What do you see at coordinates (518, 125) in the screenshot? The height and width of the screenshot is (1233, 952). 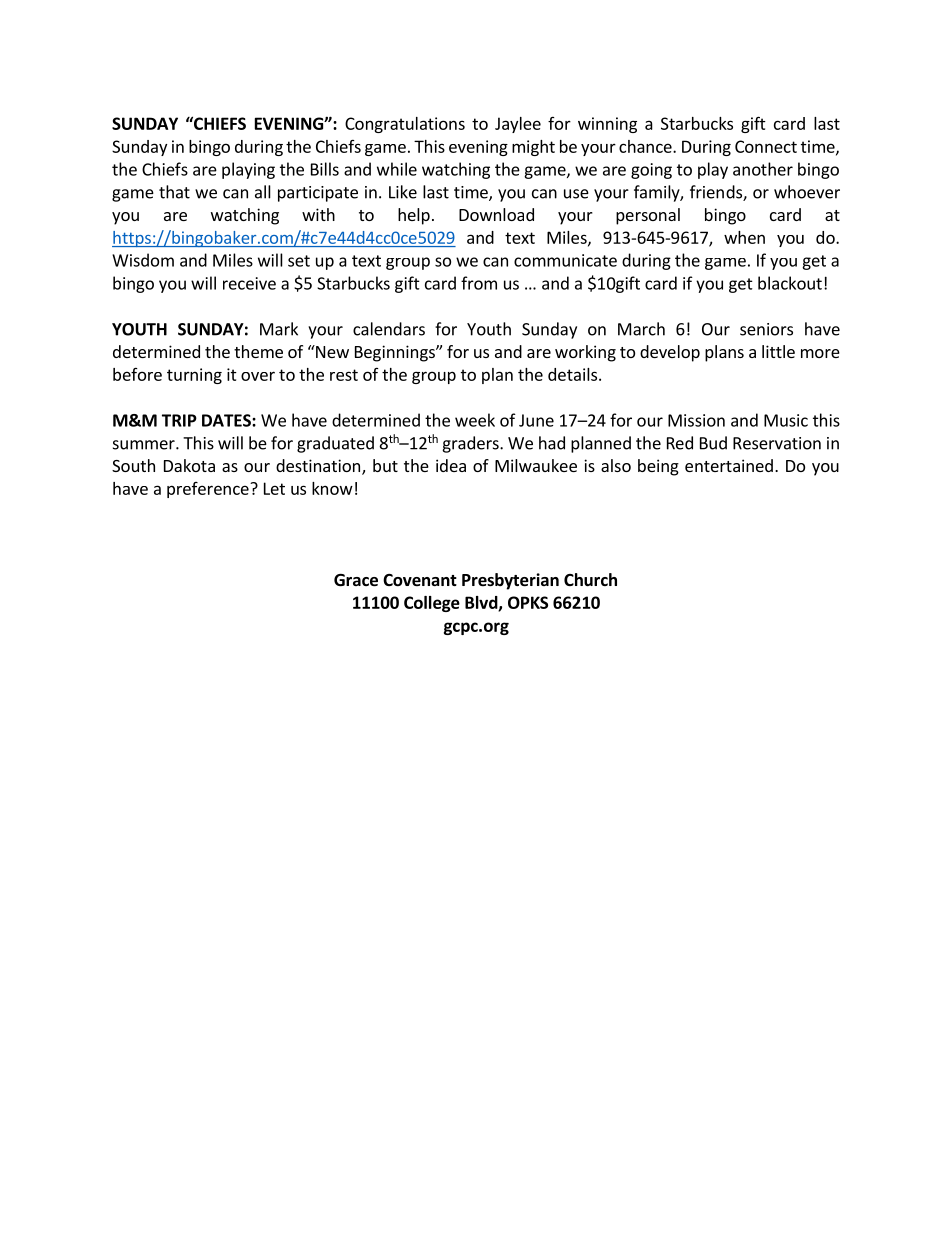 I see `Jaylee` at bounding box center [518, 125].
